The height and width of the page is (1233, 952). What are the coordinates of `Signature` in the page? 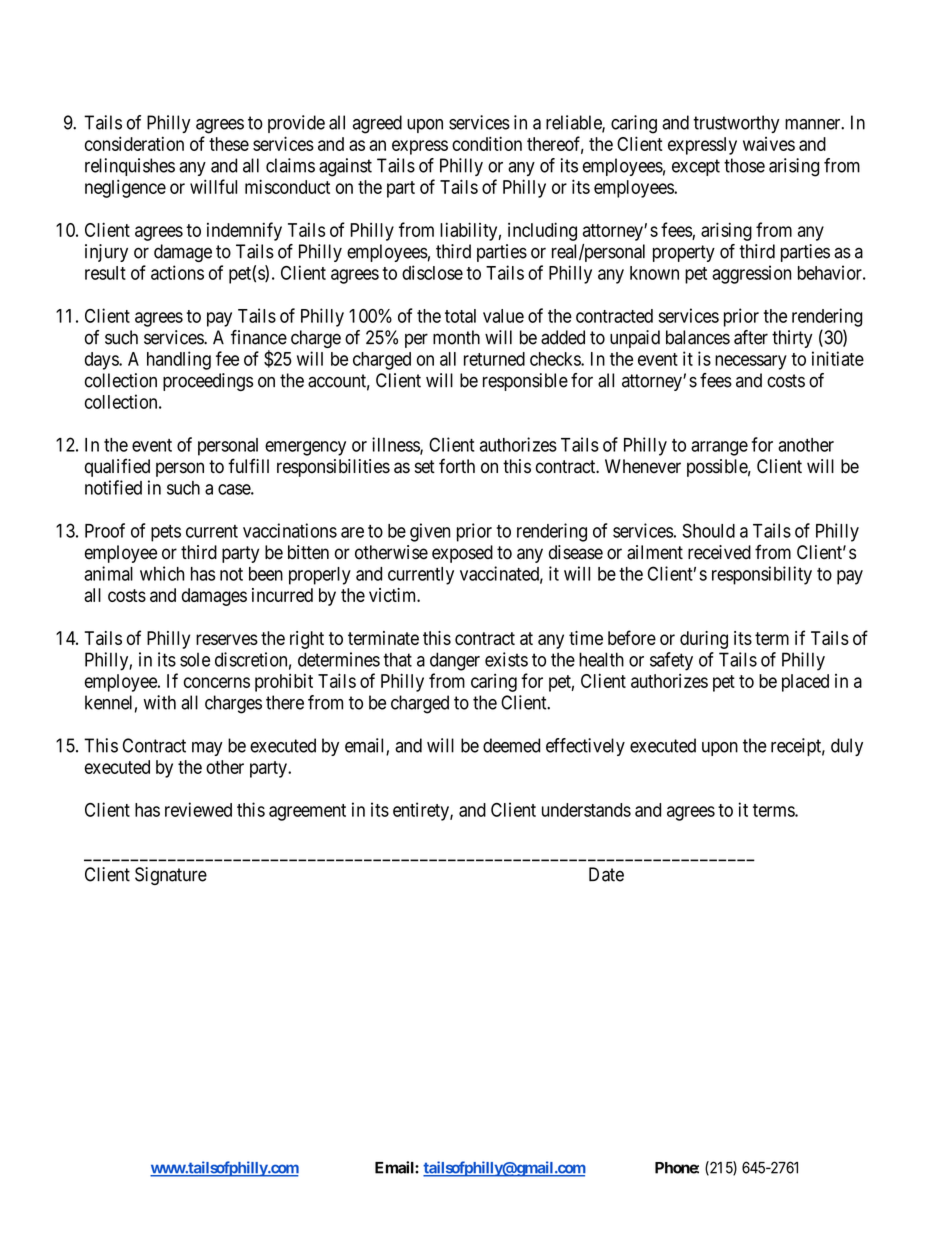 It's located at (171, 876).
